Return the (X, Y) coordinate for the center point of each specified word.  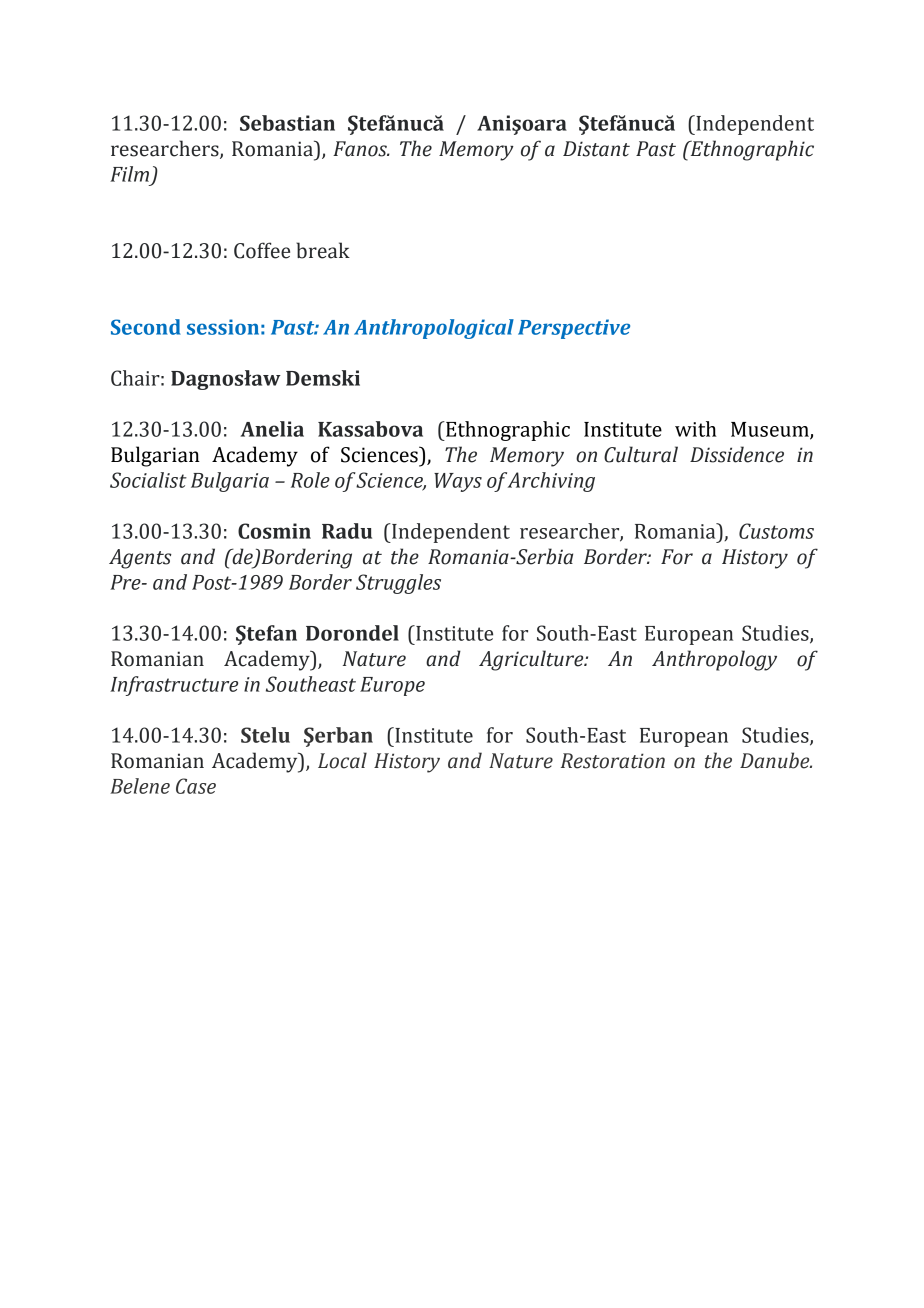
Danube (776, 760)
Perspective (574, 329)
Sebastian (287, 123)
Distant (596, 149)
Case (196, 786)
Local (342, 760)
